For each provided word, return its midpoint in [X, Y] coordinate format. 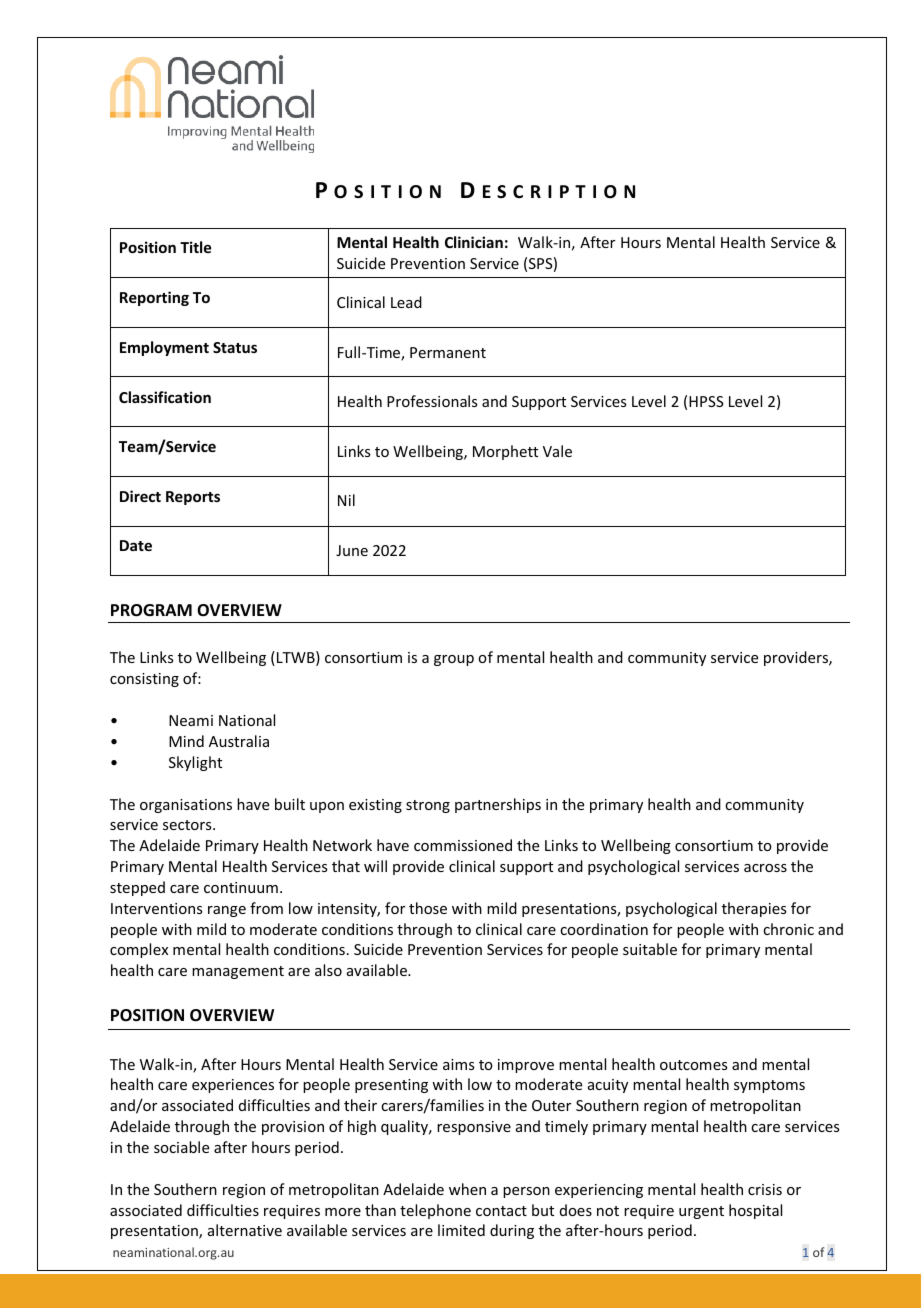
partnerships [498, 805]
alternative [245, 1230]
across [765, 868]
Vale [557, 451]
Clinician [474, 242]
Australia [239, 741]
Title [195, 247]
